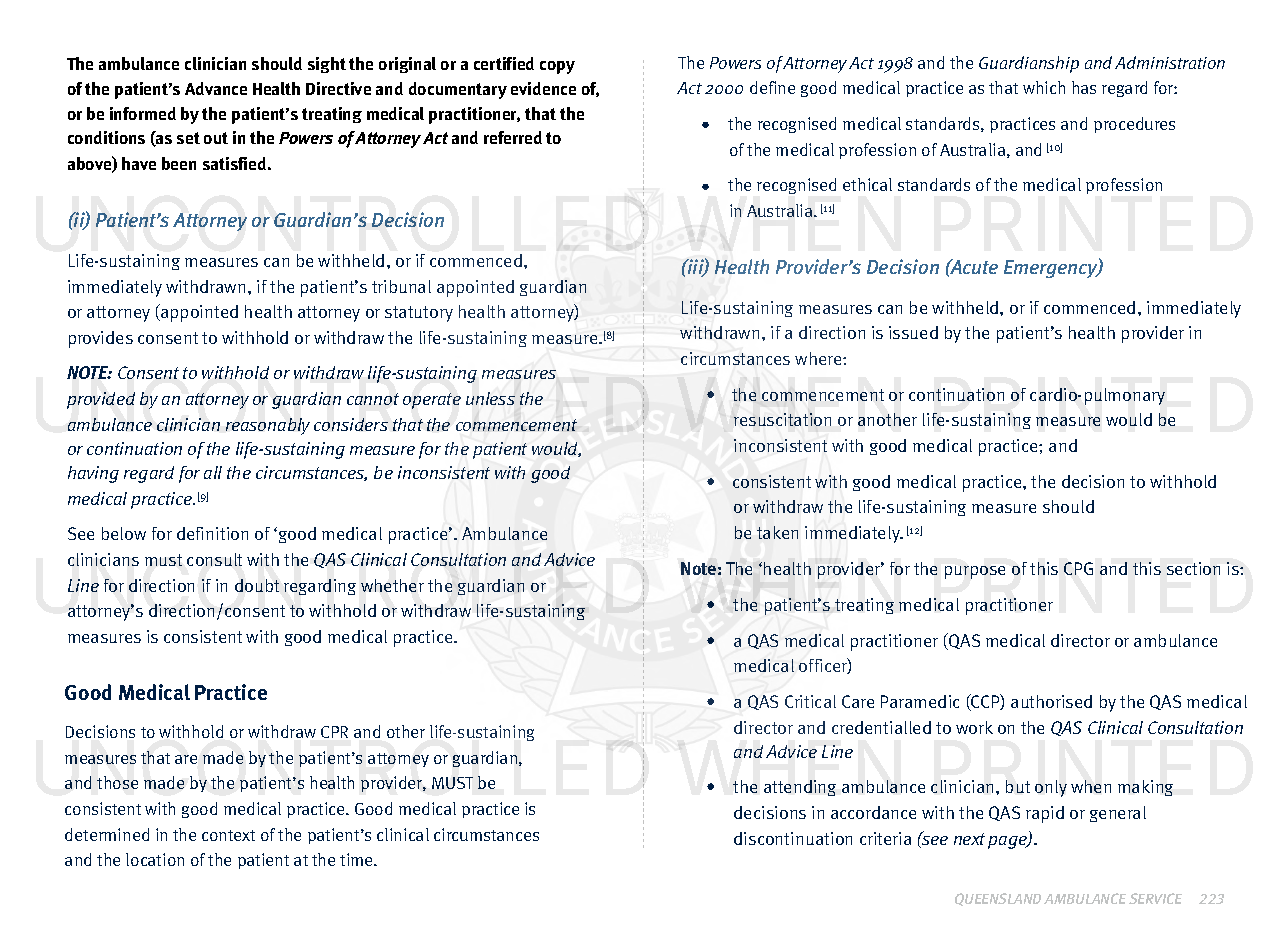 Image resolution: width=1288 pixels, height=941 pixels. I want to click on location, so click(155, 859).
